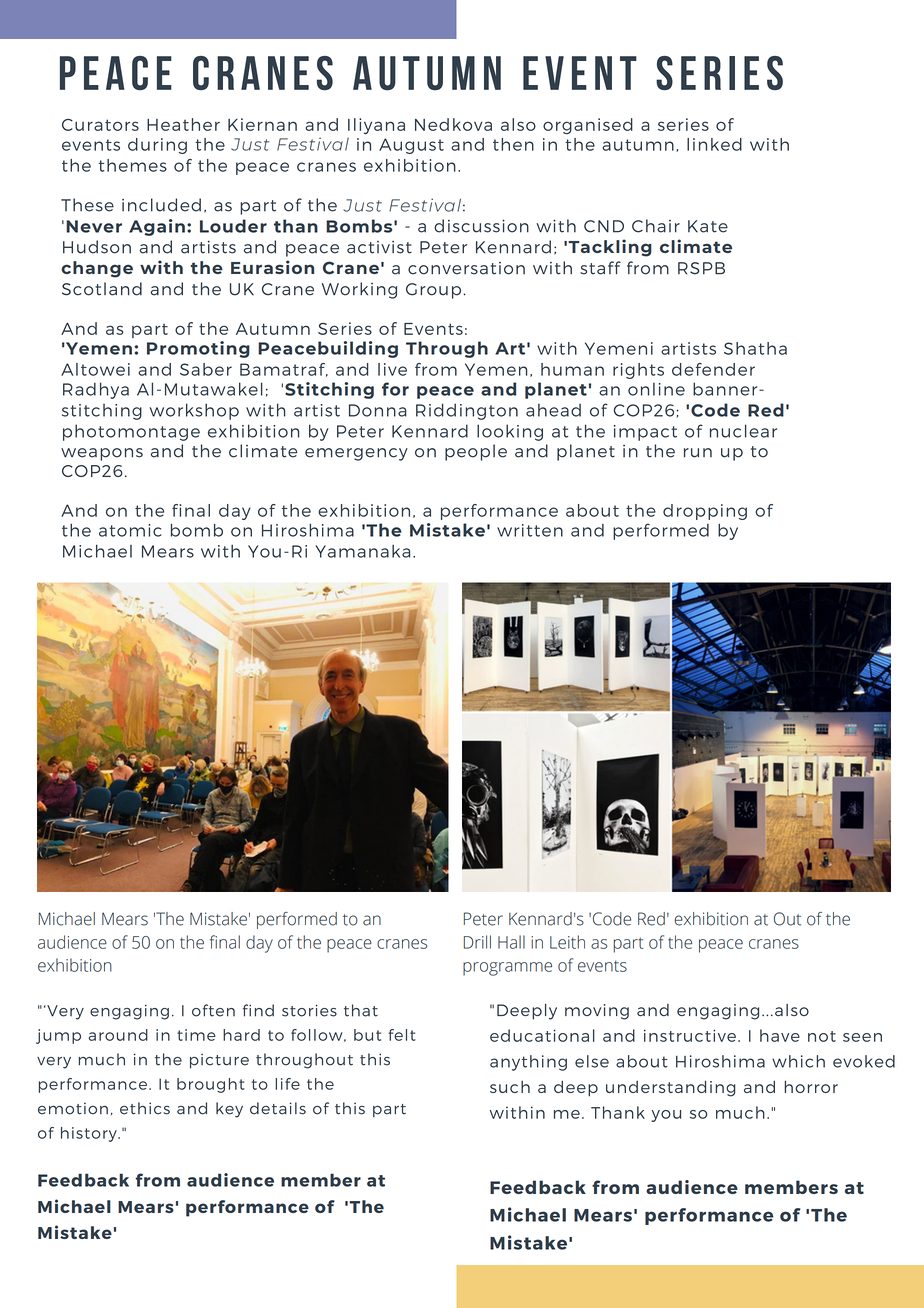 The image size is (924, 1308). What do you see at coordinates (130, 530) in the page?
I see `atomic` at bounding box center [130, 530].
